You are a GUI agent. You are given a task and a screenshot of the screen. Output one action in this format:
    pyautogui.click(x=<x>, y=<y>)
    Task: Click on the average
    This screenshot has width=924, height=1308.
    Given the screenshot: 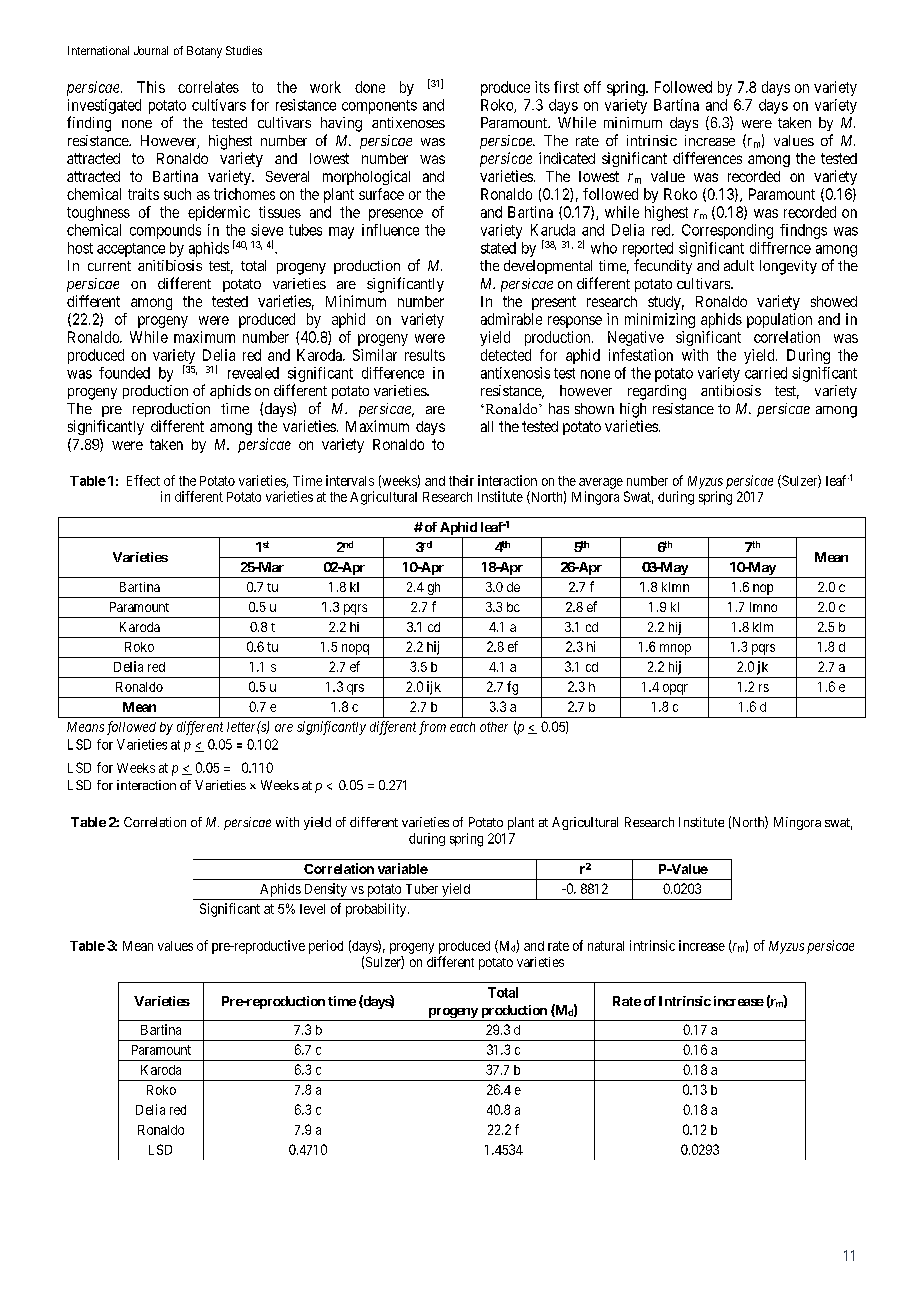 What is the action you would take?
    pyautogui.click(x=601, y=483)
